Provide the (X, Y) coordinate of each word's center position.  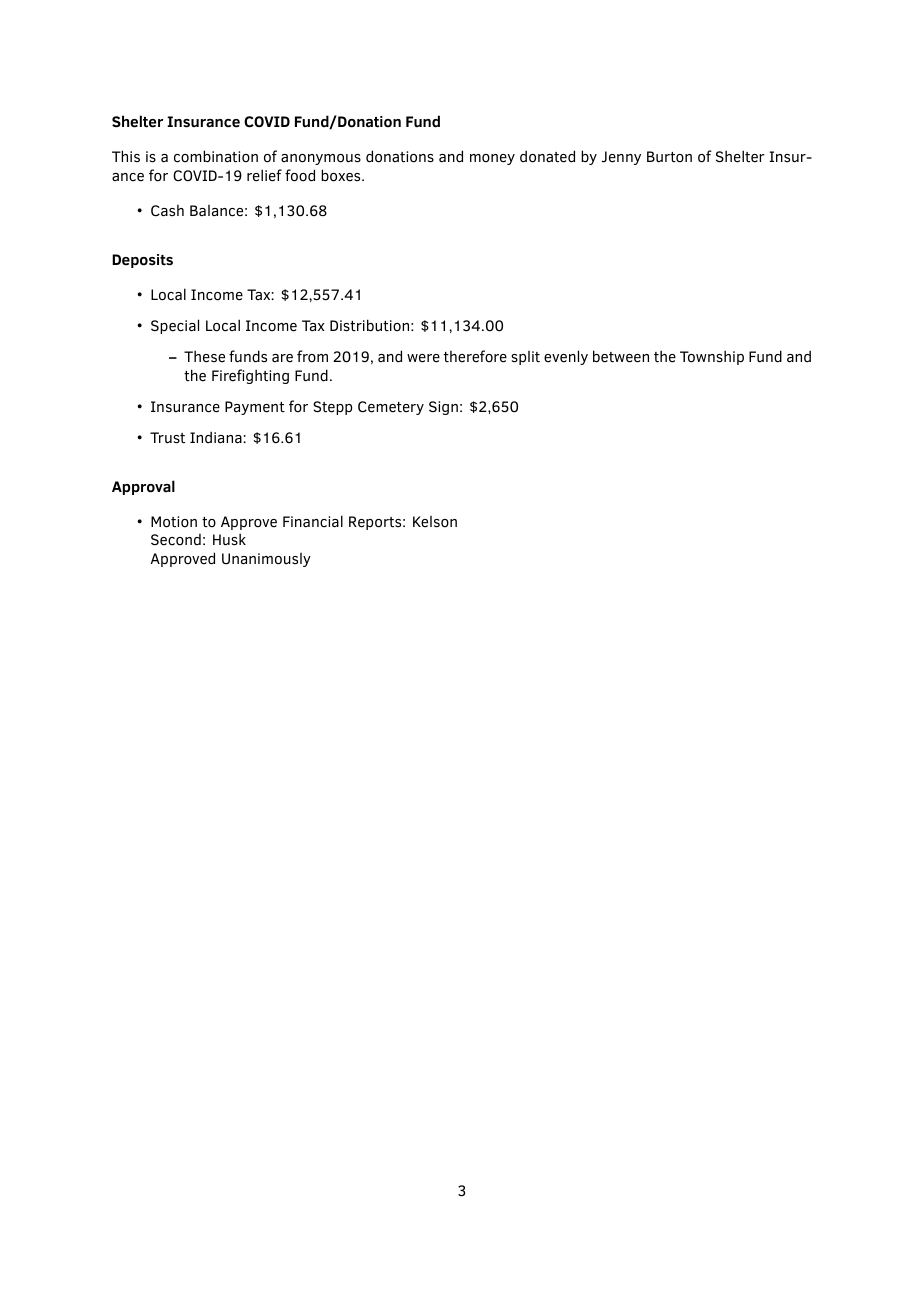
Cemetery (391, 408)
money (492, 159)
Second (176, 540)
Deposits (142, 261)
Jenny (621, 158)
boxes (342, 175)
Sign (443, 408)
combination (216, 156)
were (423, 358)
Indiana (217, 437)
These (204, 356)
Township (712, 357)
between (621, 356)
